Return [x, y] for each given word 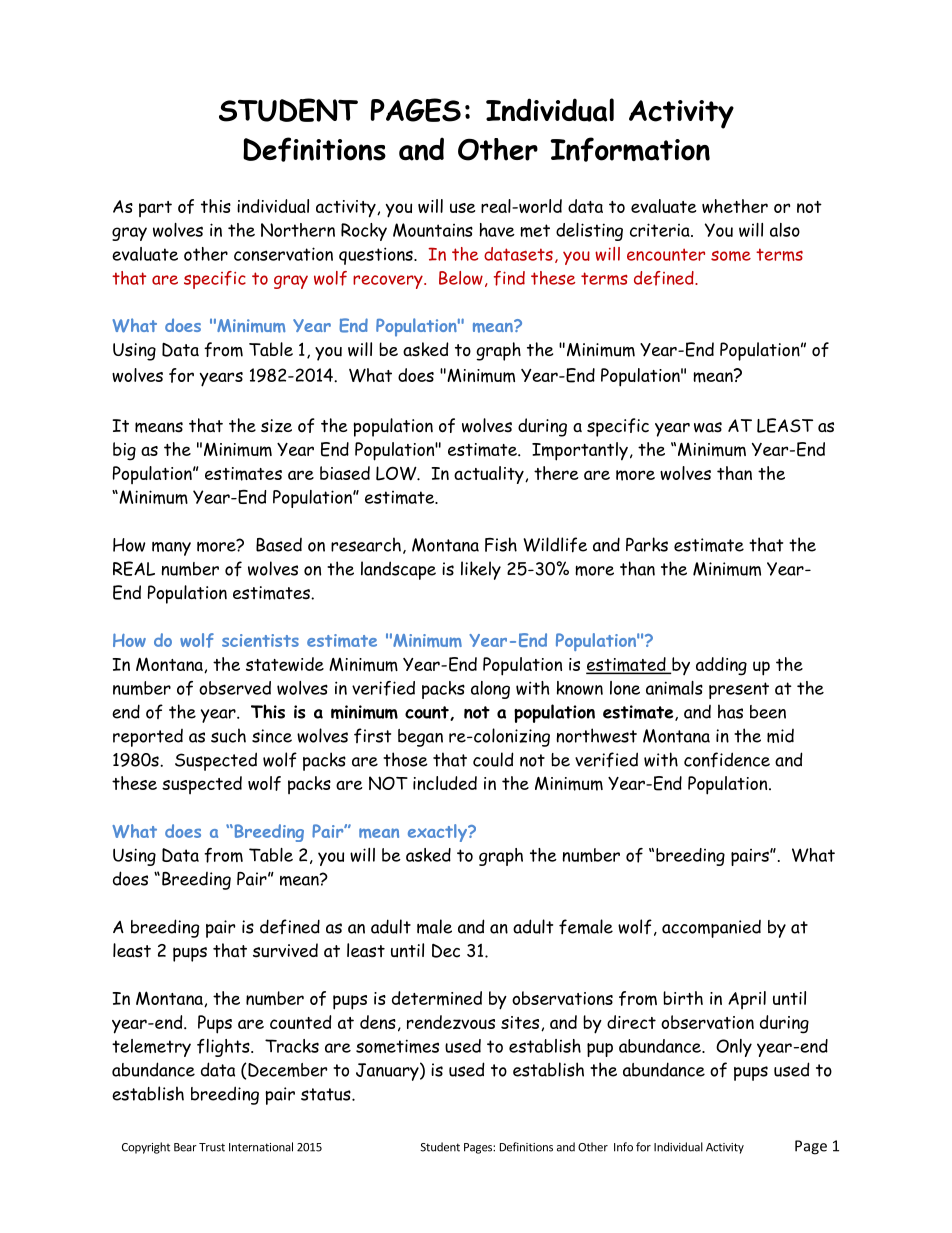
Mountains [433, 230]
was [708, 427]
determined [437, 998]
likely [481, 570]
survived [285, 950]
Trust [212, 1147]
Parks [647, 544]
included [445, 783]
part [155, 209]
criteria [661, 230]
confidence [727, 760]
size [276, 426]
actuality [490, 475]
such [228, 735]
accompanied [711, 929]
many [171, 549]
